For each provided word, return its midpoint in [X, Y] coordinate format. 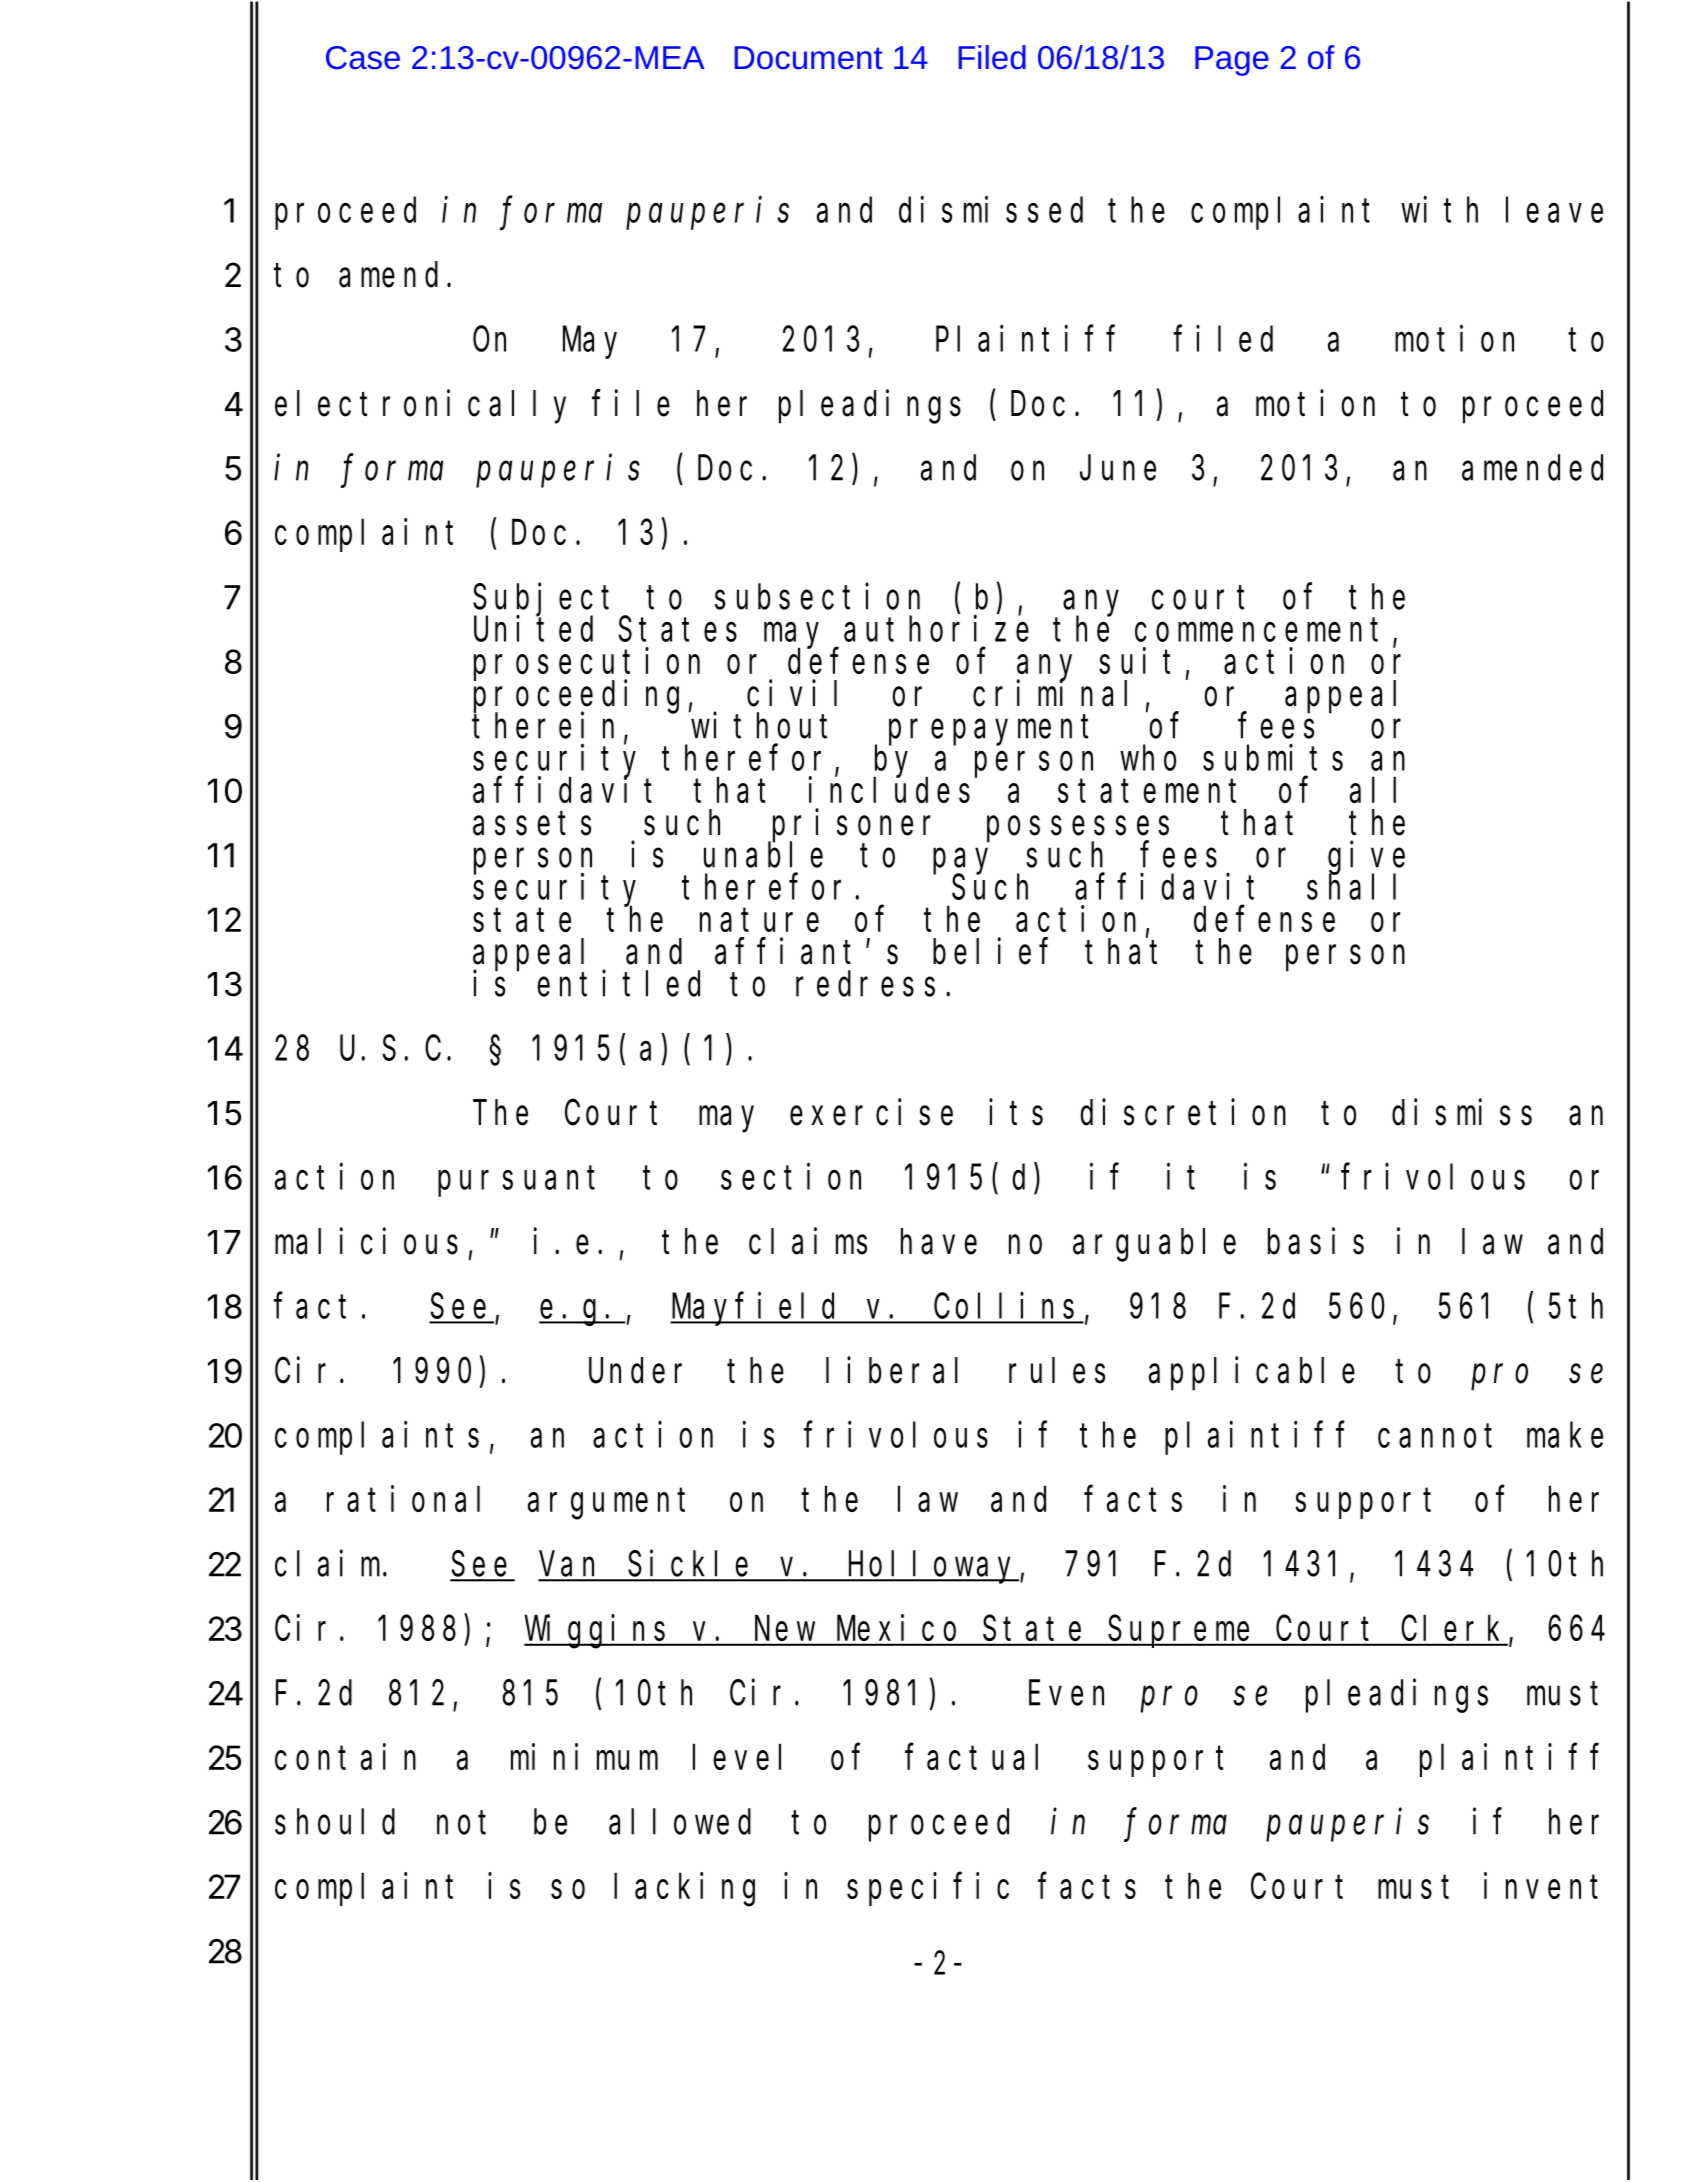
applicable [1252, 1374]
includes [893, 790]
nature [759, 920]
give [1366, 858]
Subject [547, 600]
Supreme [1182, 1633]
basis [1316, 1241]
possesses [1078, 830]
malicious [366, 1241]
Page [1232, 61]
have [939, 1242]
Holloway [933, 1567]
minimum [584, 1757]
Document [809, 58]
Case [363, 58]
